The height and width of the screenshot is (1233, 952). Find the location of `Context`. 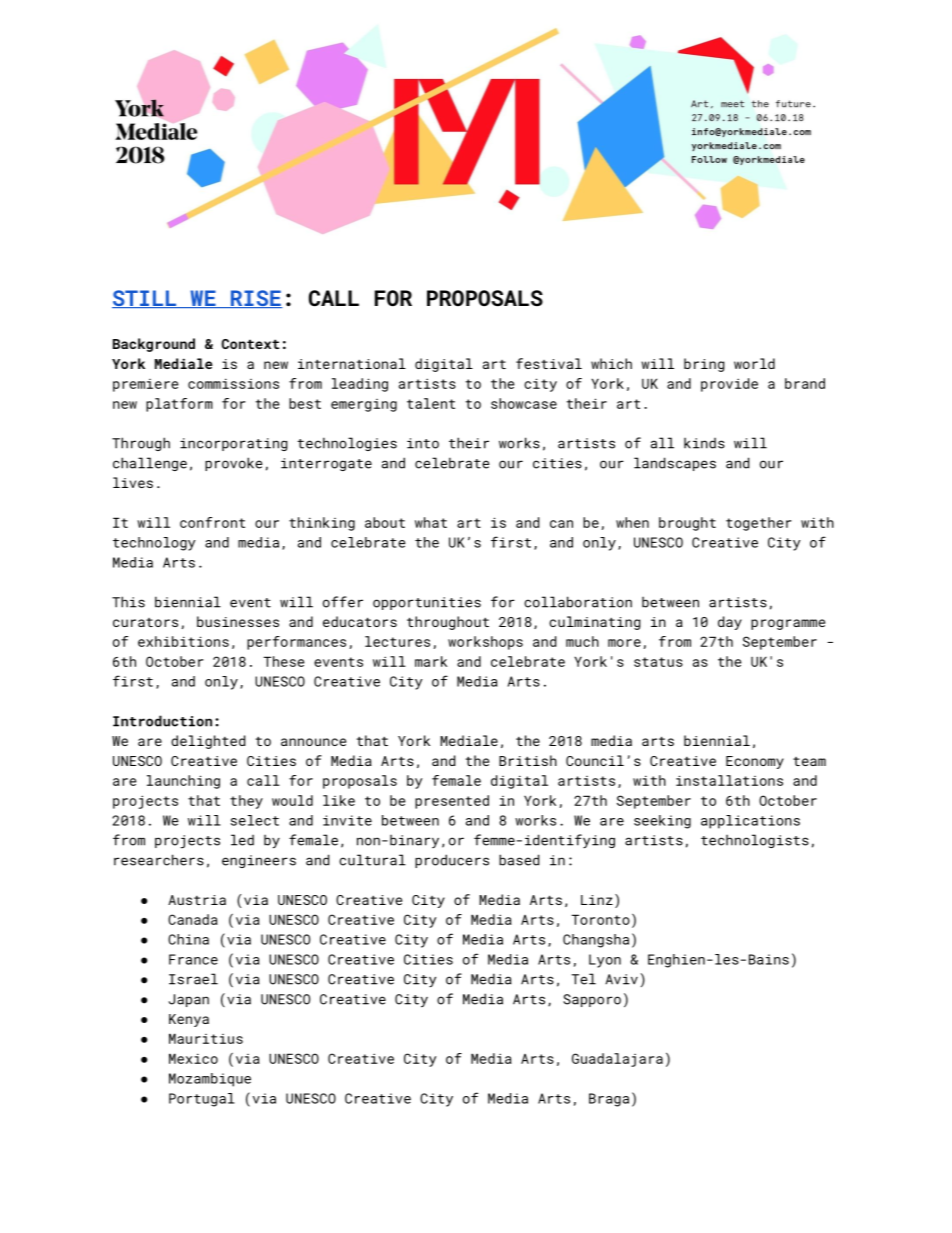

Context is located at coordinates (250, 344).
